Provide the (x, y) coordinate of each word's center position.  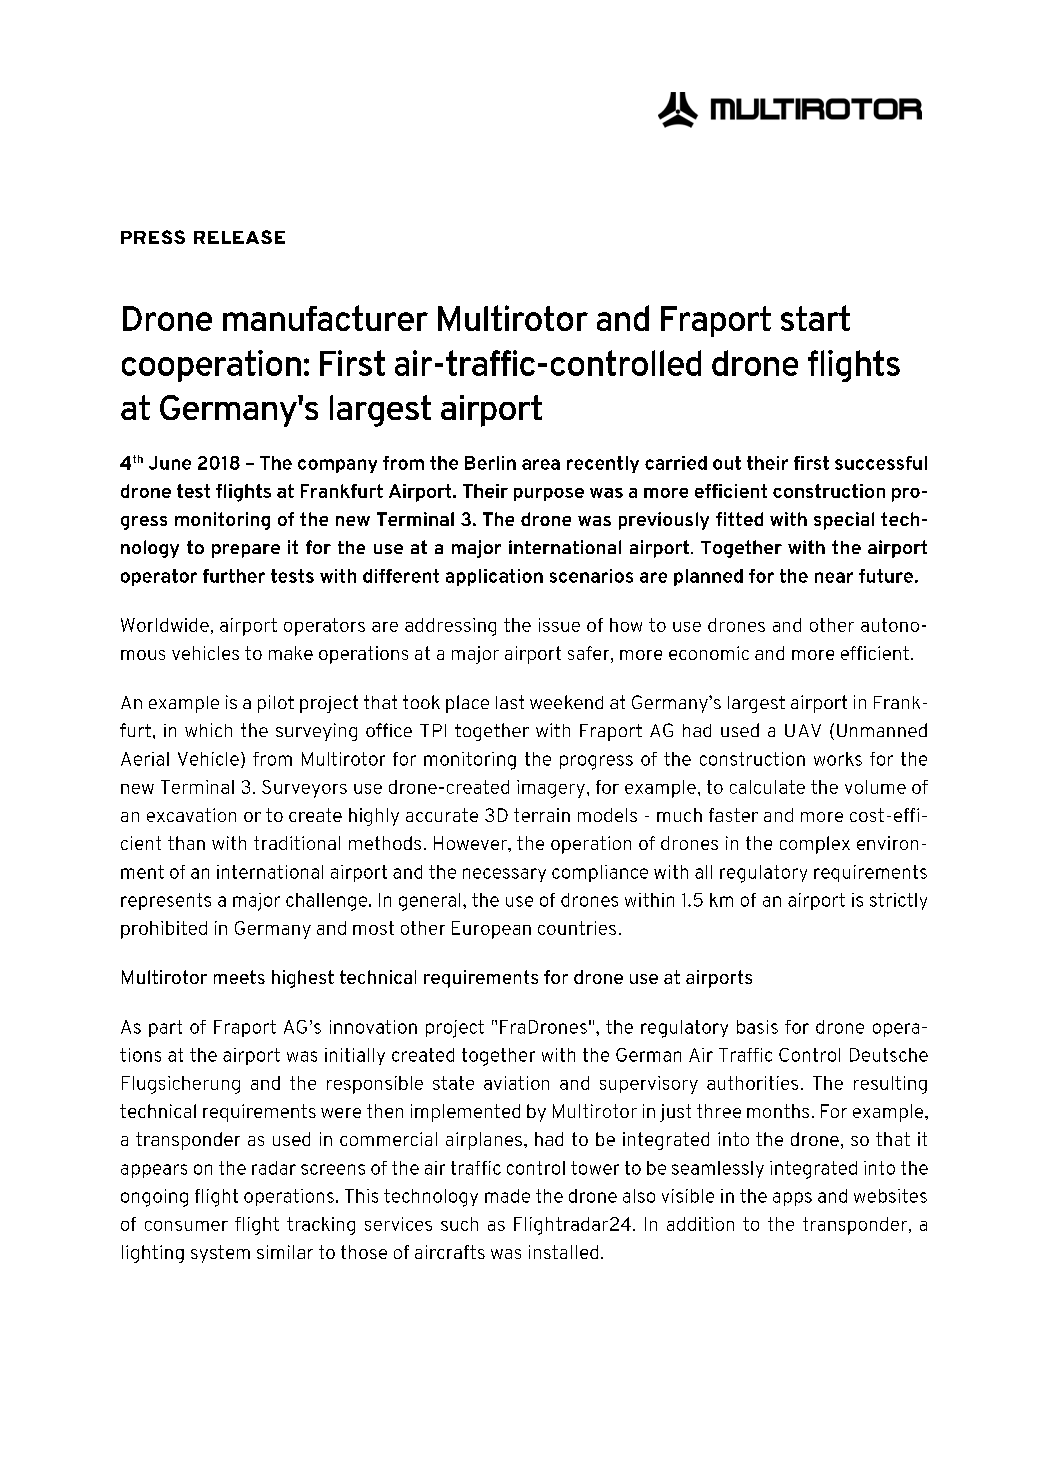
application (494, 577)
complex (815, 845)
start (815, 318)
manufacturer (325, 318)
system (220, 1254)
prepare (246, 551)
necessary (504, 875)
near (834, 577)
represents (166, 901)
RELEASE (239, 237)
